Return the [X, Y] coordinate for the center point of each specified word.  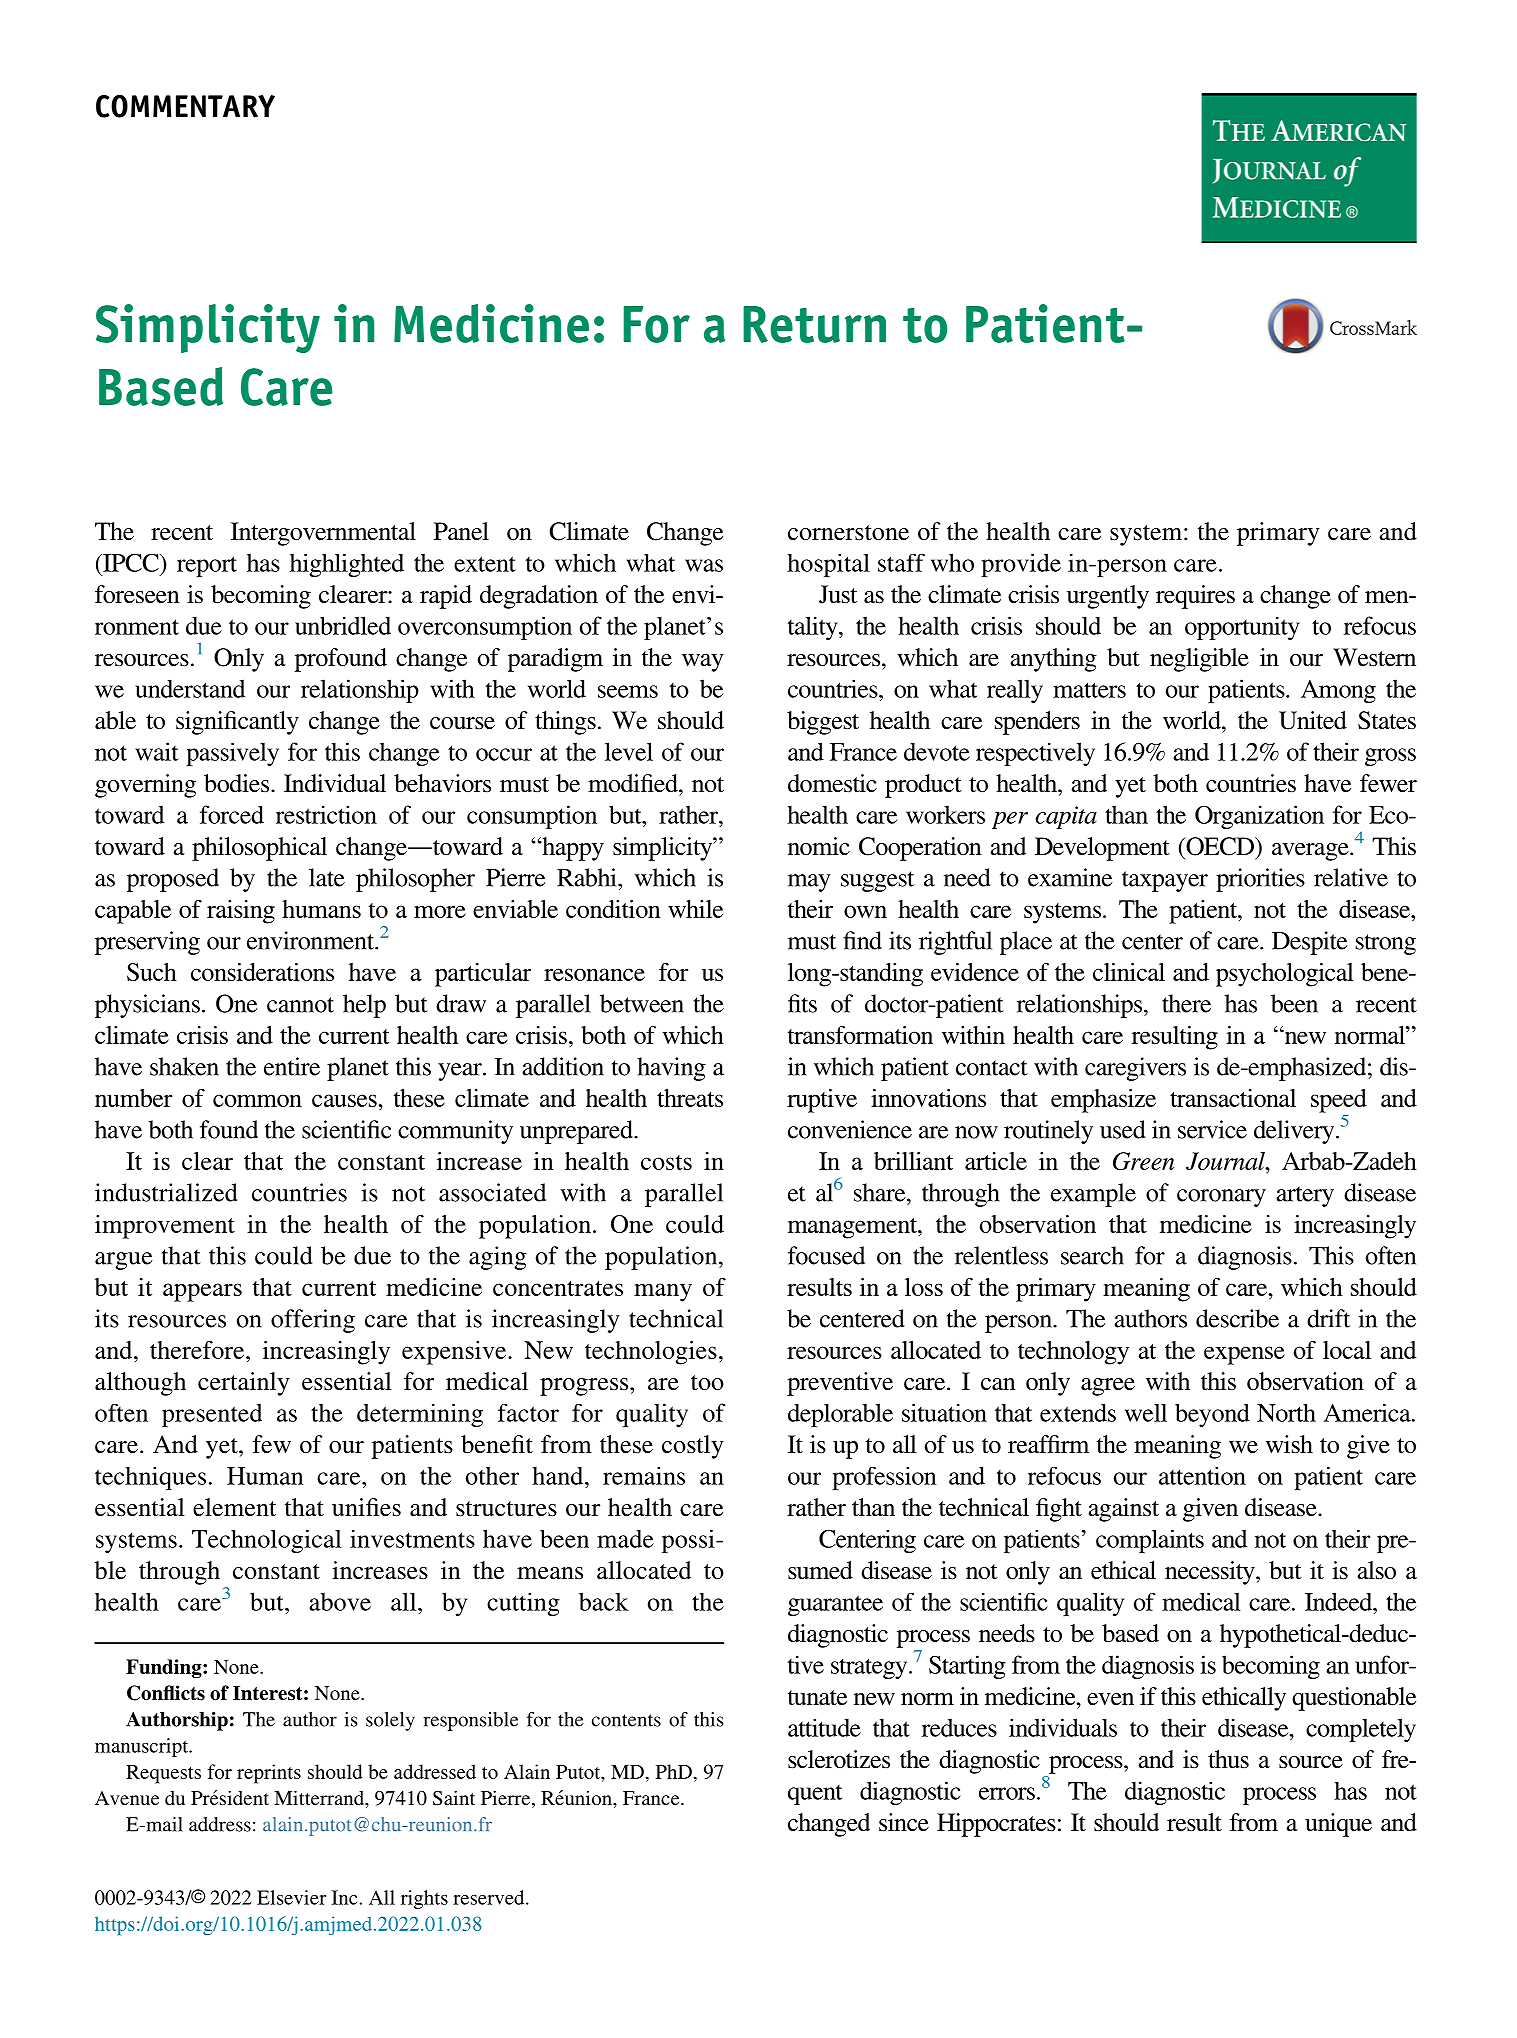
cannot [300, 1005]
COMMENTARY [185, 106]
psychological [1285, 975]
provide [1021, 565]
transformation [860, 1035]
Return [814, 324]
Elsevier [291, 1897]
